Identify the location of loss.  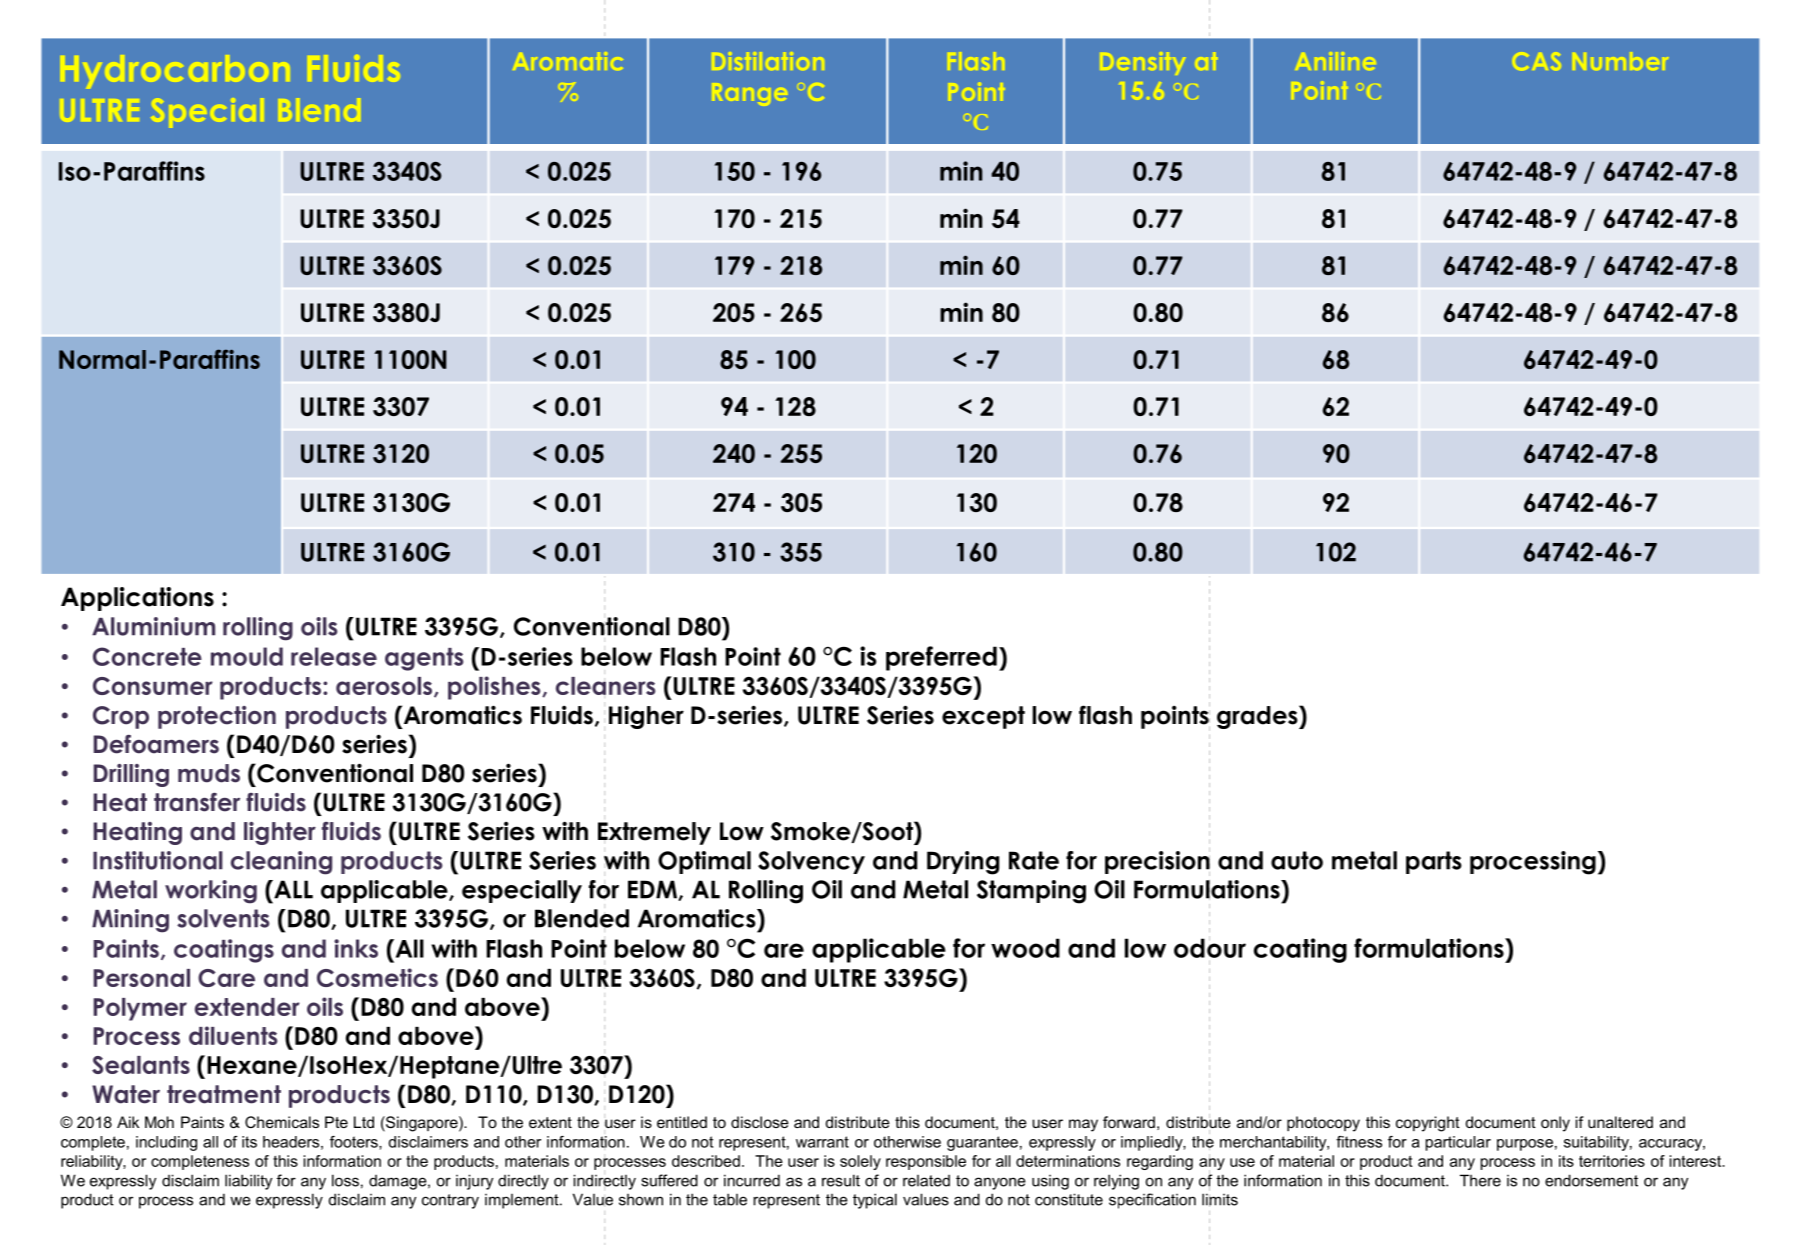
(345, 1180).
